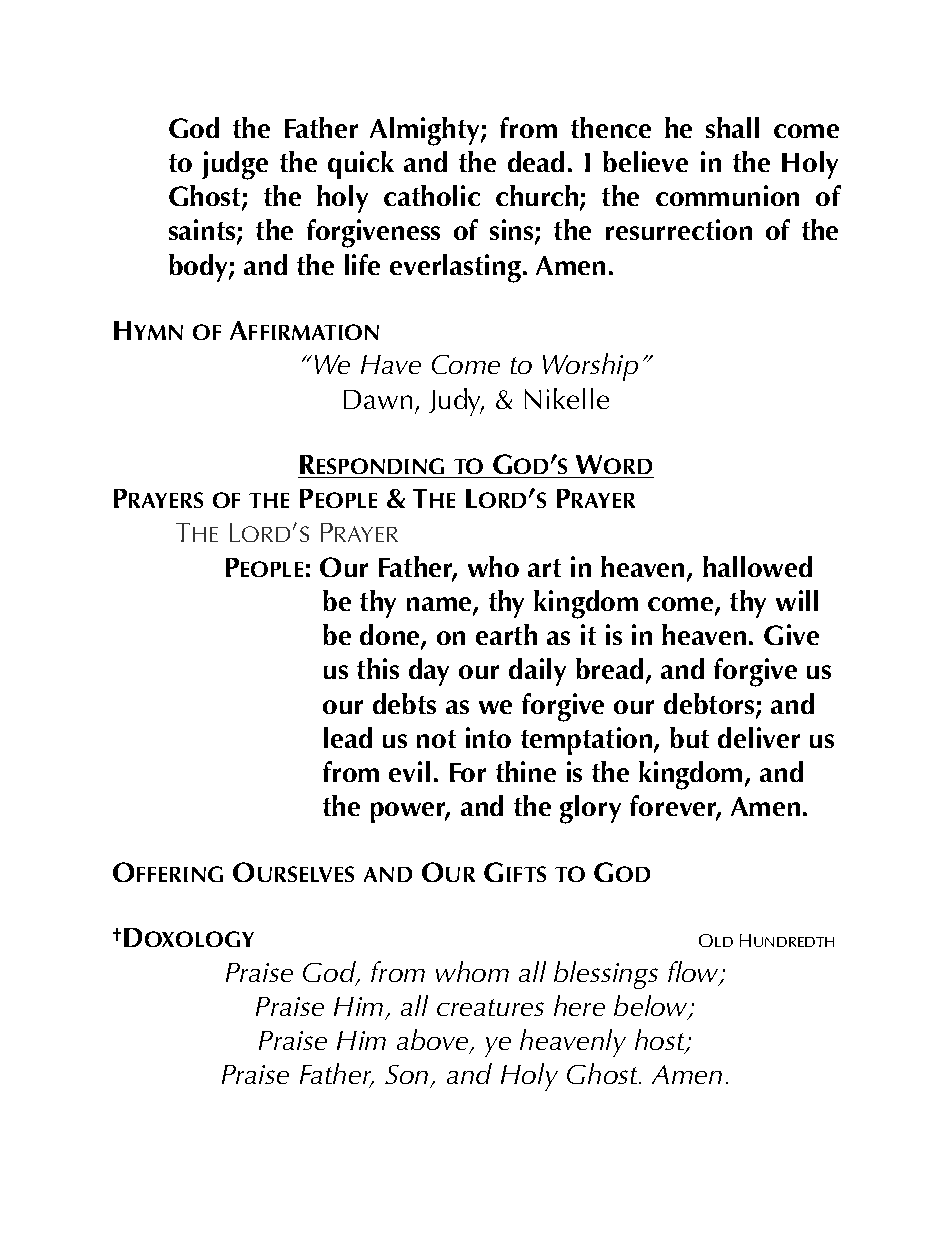  What do you see at coordinates (732, 127) in the page?
I see `shall` at bounding box center [732, 127].
